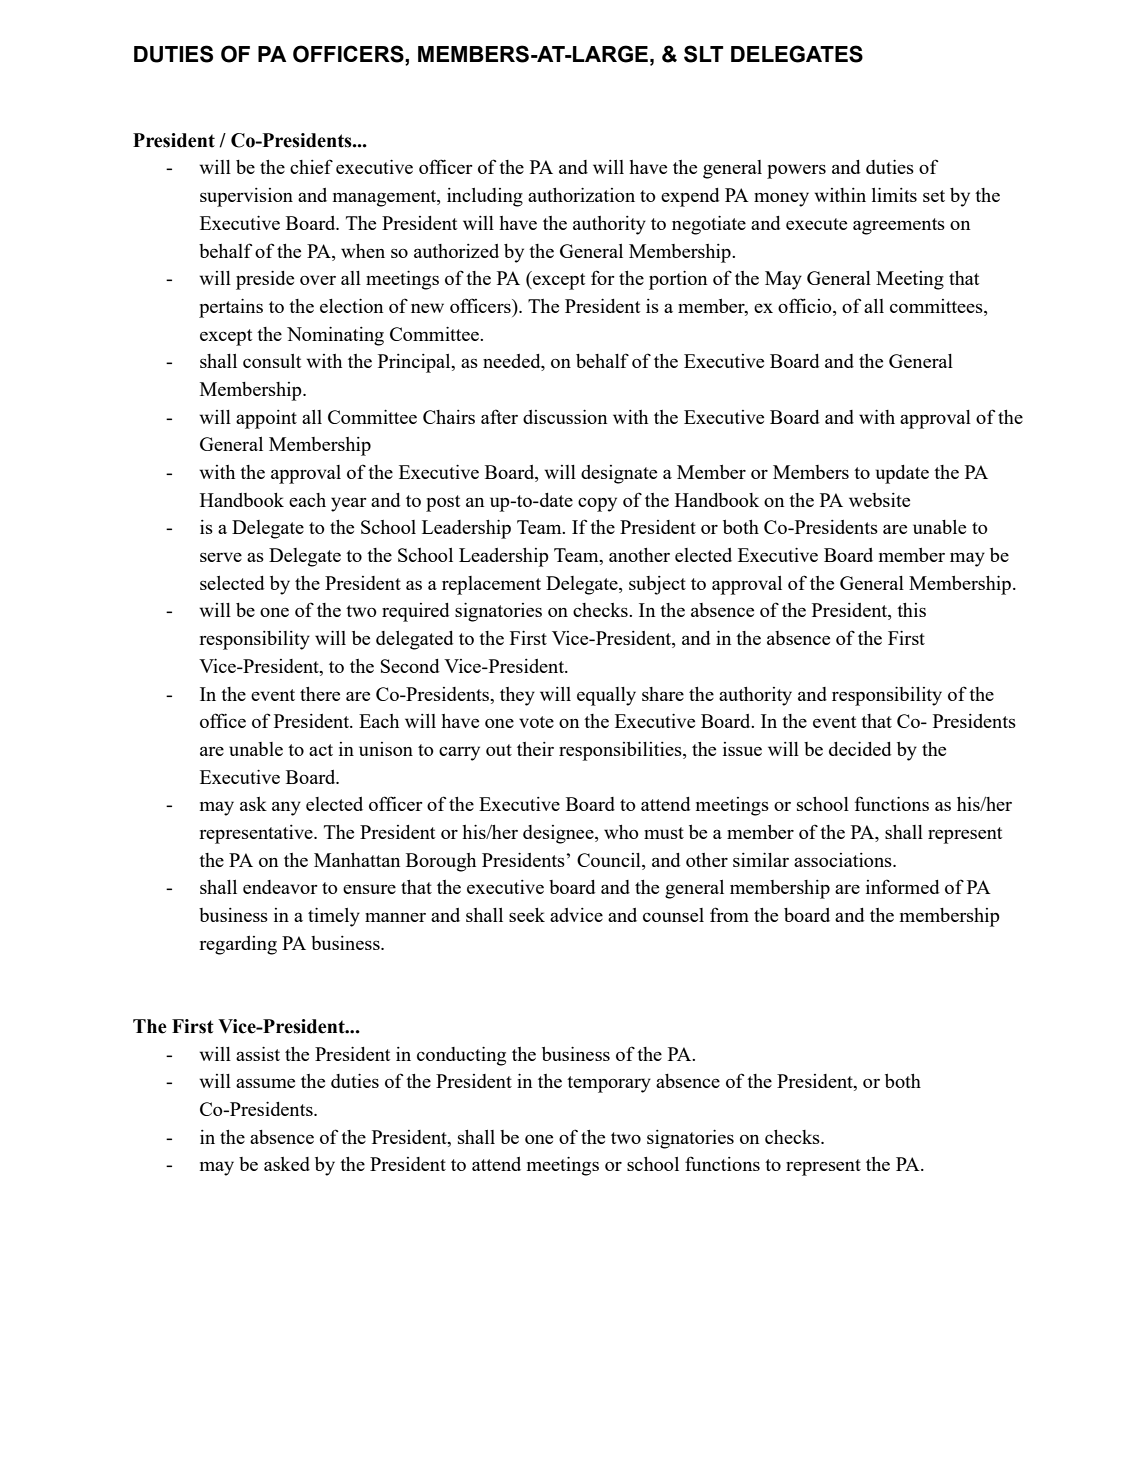 This page has height=1462, width=1130. What do you see at coordinates (287, 1164) in the page?
I see `asked` at bounding box center [287, 1164].
